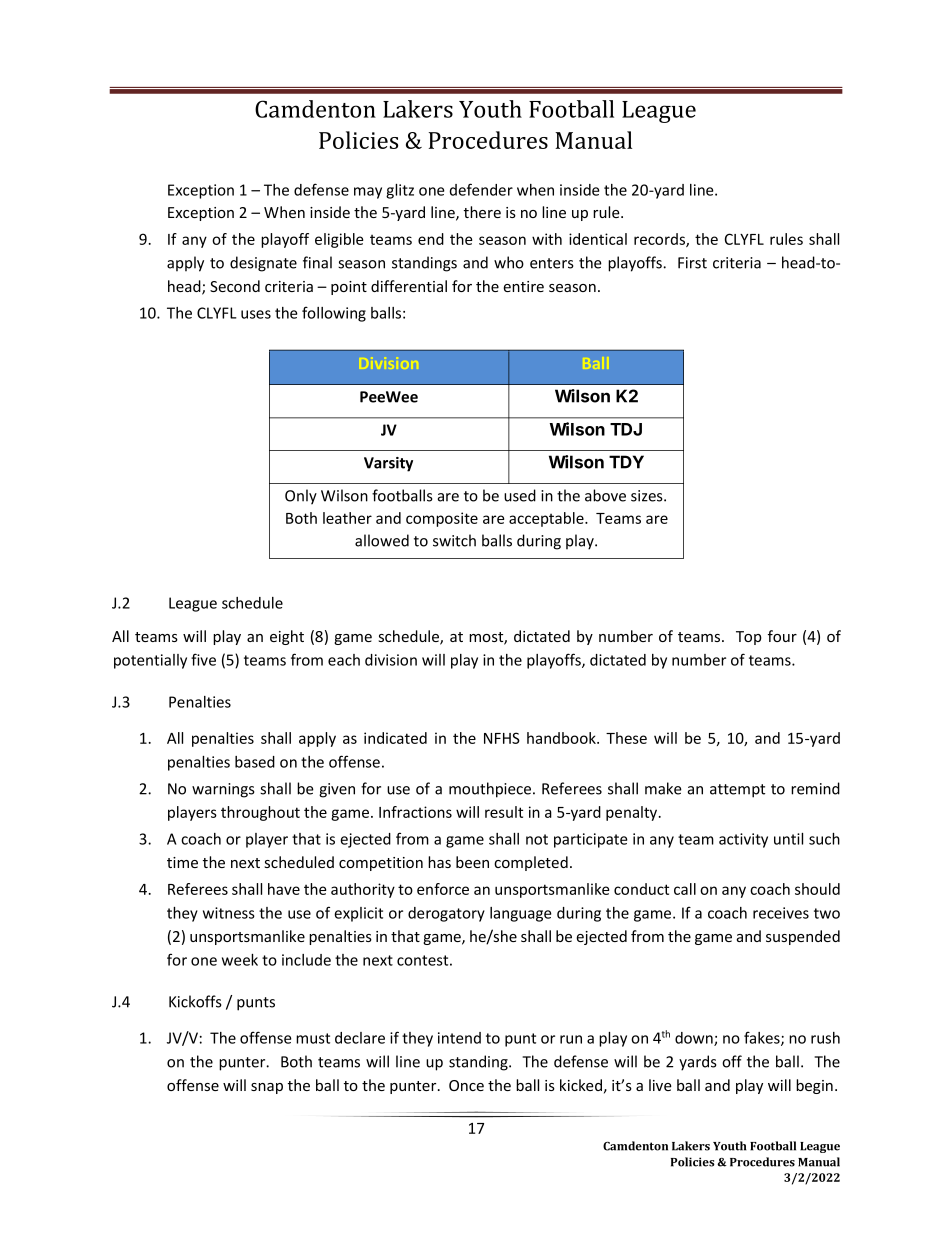 This document has height=1233, width=952. I want to click on Top, so click(749, 638).
